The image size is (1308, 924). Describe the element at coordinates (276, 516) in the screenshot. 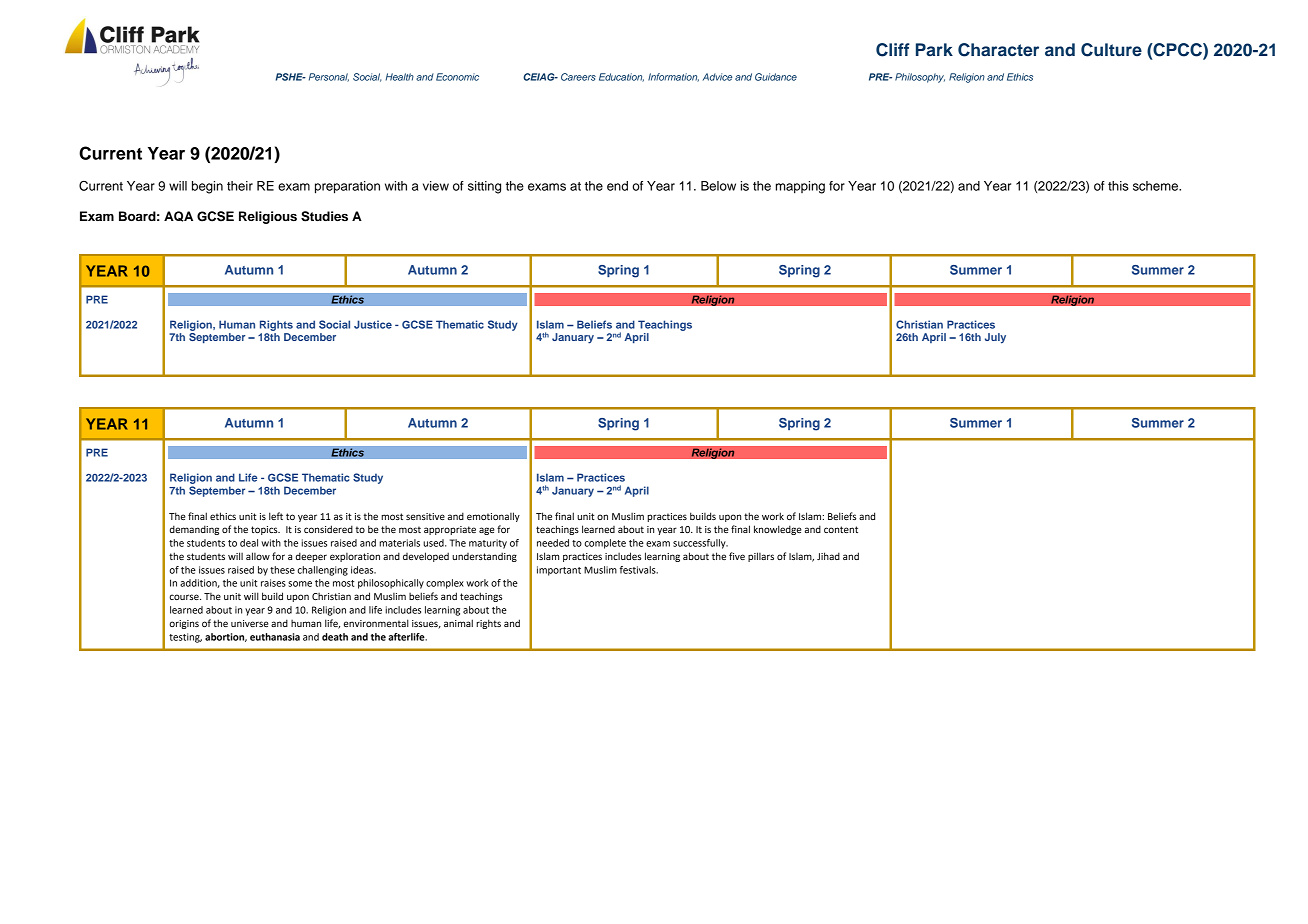

I see `left` at that location.
